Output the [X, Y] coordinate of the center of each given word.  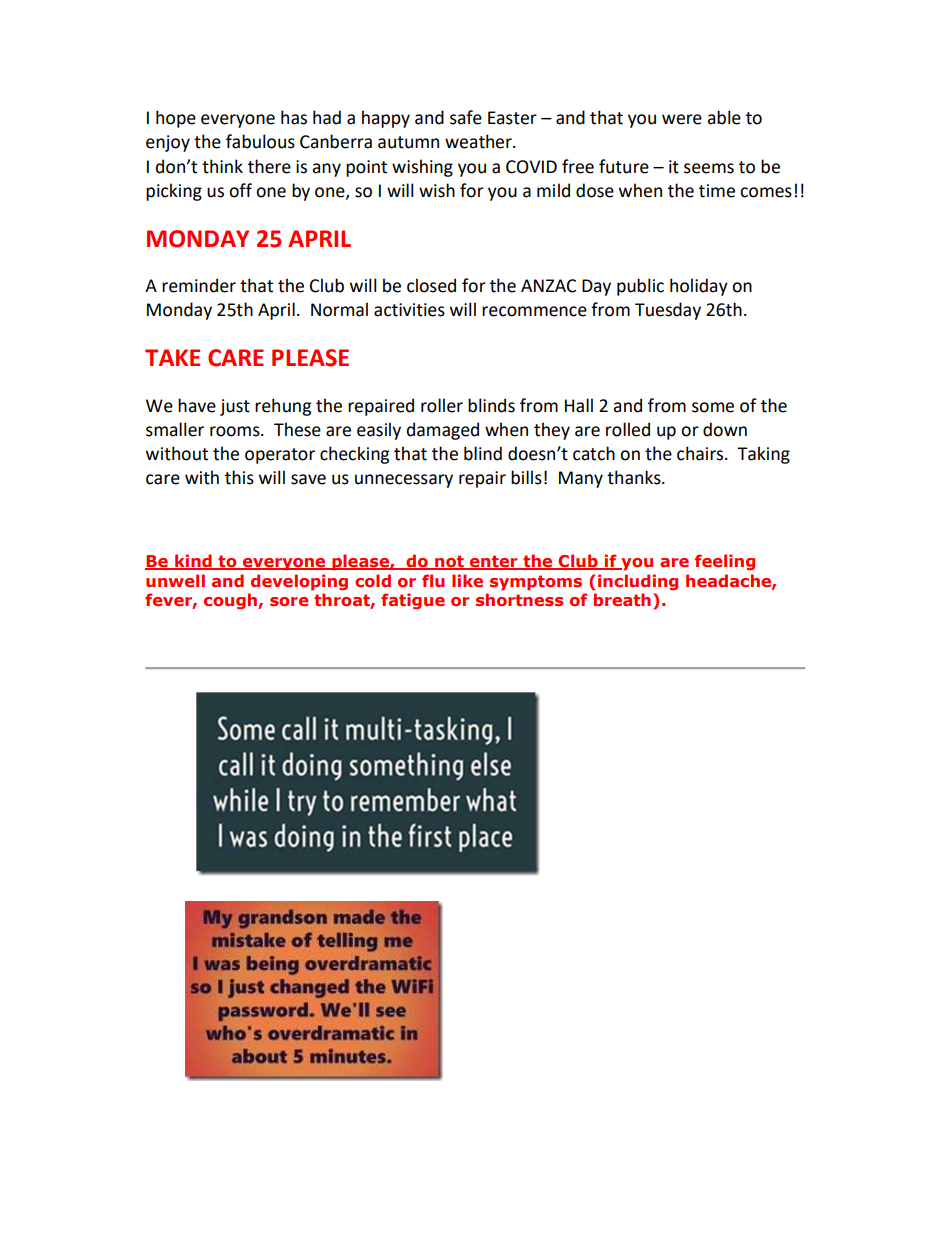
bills [526, 477]
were [682, 119]
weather [479, 141]
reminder [199, 285]
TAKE [172, 357]
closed [431, 285]
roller [442, 405]
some [713, 407]
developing [299, 582]
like [467, 580]
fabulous [260, 141]
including [638, 582]
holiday [699, 287]
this [239, 477]
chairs [701, 453]
